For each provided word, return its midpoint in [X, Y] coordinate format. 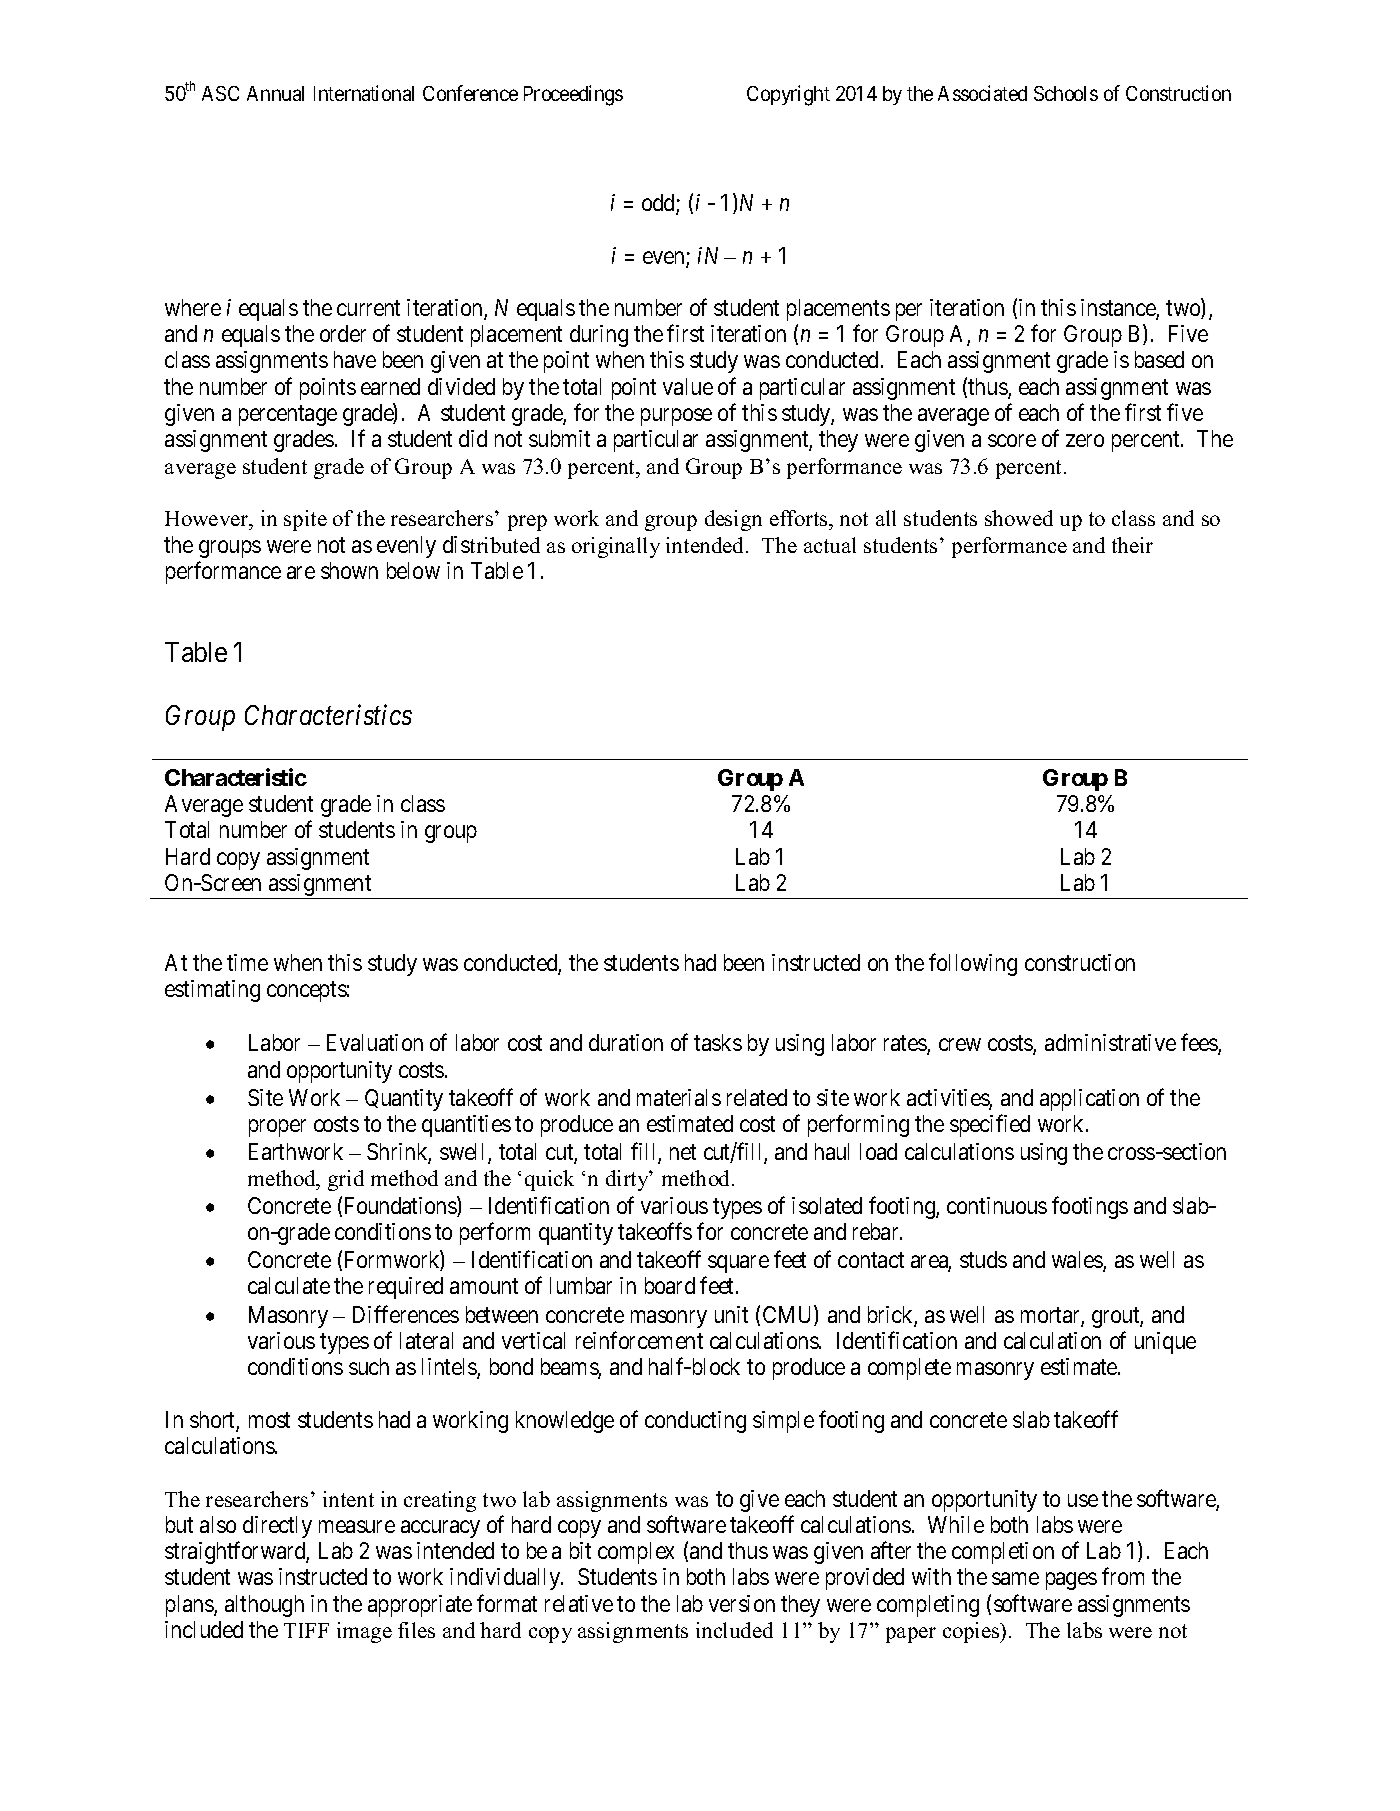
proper [277, 1128]
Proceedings [573, 95]
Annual [275, 93]
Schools [1066, 93]
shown [349, 570]
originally [616, 547]
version [742, 1603]
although [264, 1606]
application [1089, 1100]
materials [679, 1097]
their [1132, 545]
